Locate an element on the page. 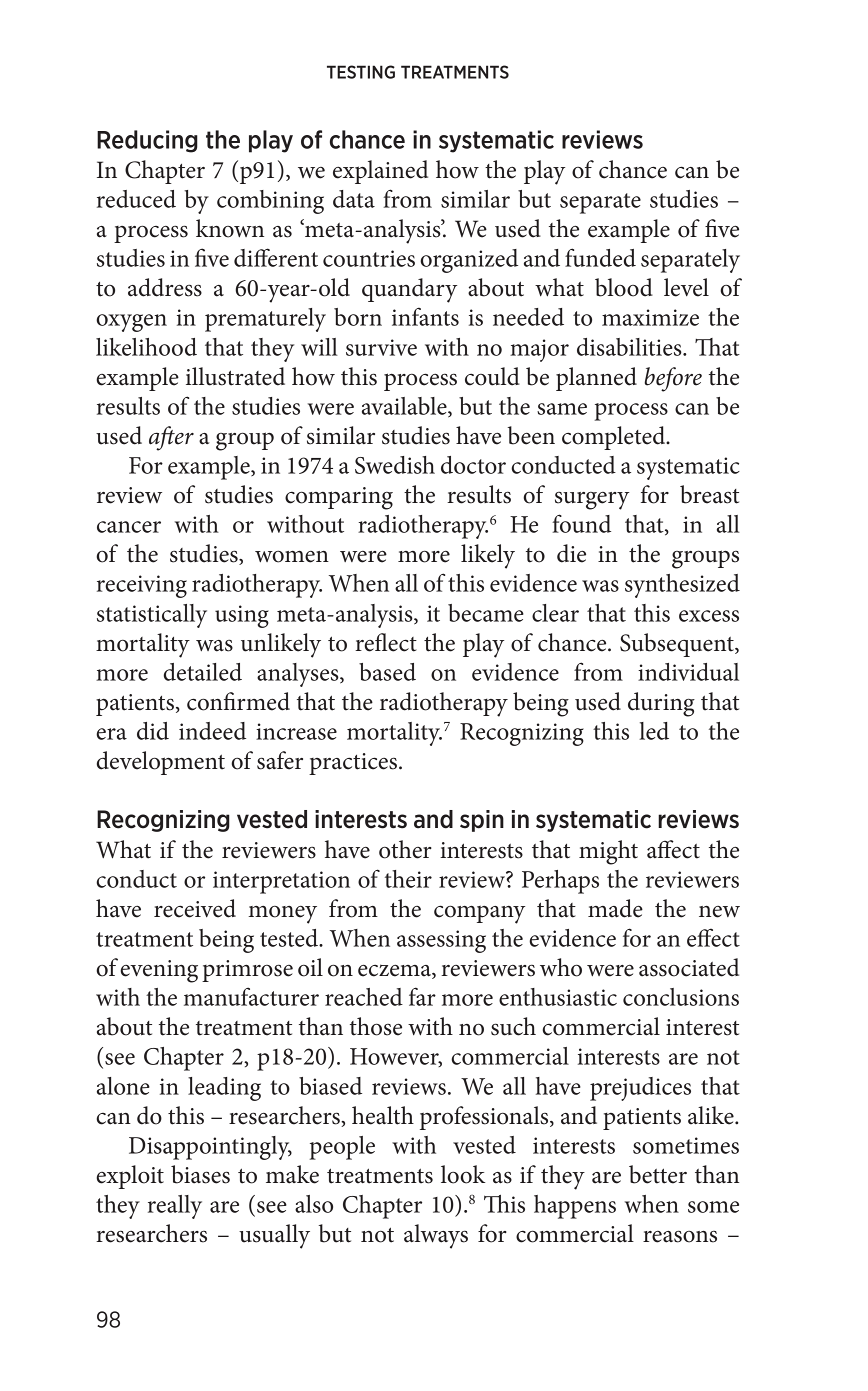 This page has width=868, height=1391. detailed is located at coordinates (202, 672).
